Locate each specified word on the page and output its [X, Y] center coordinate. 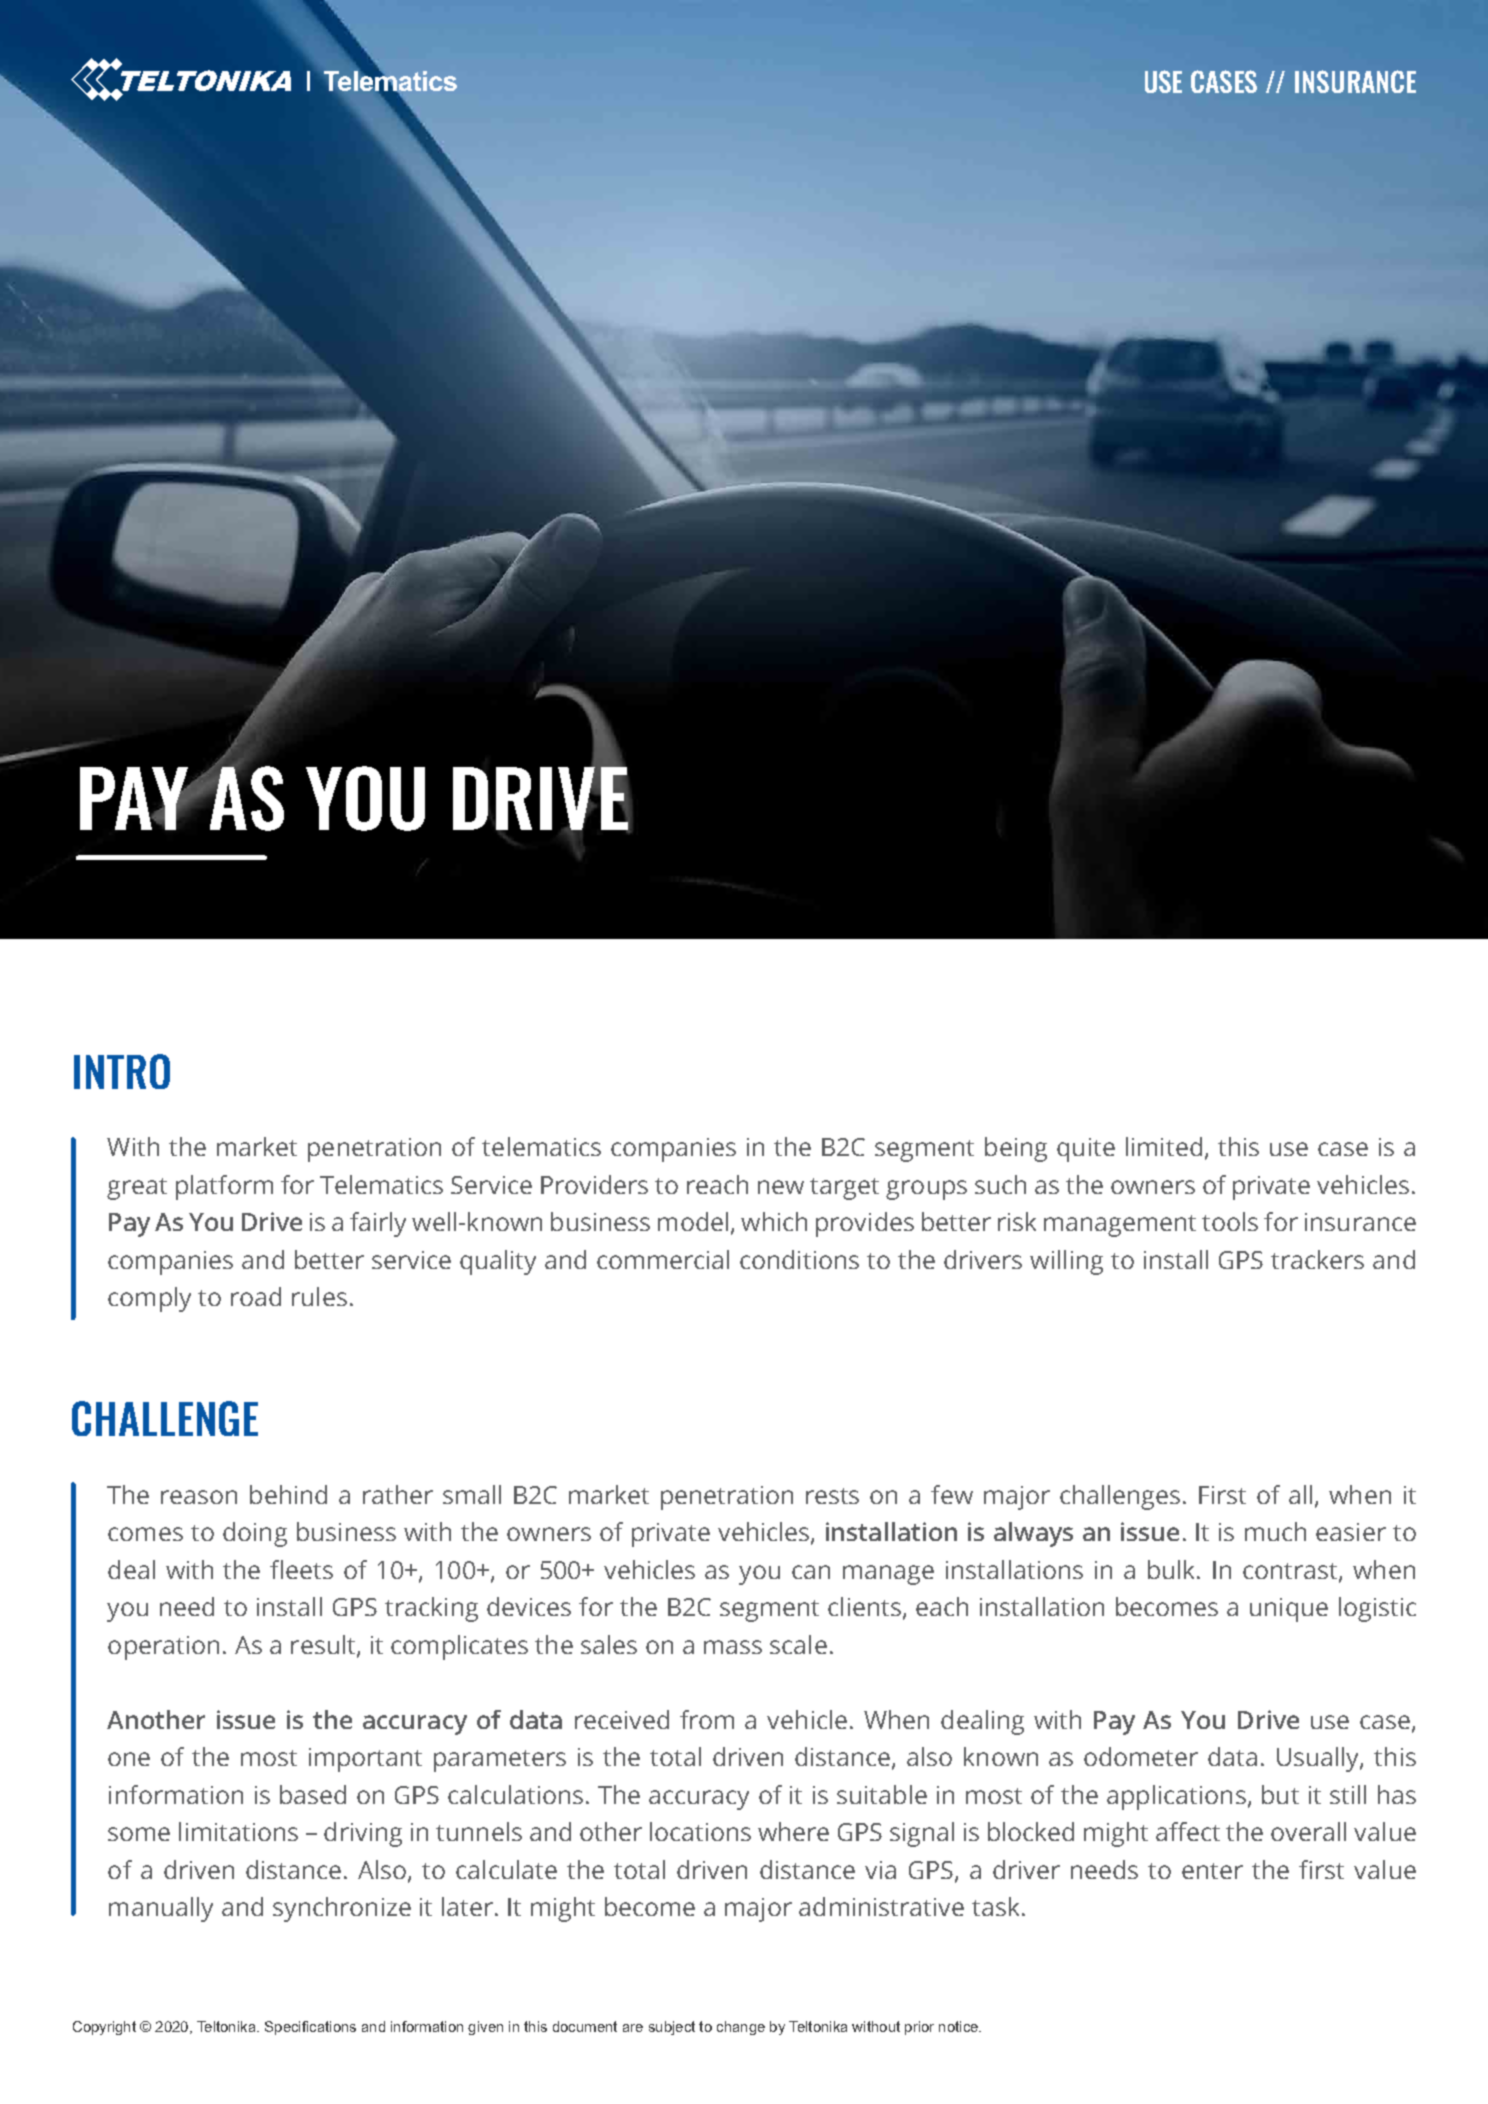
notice [959, 2026]
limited [1164, 1146]
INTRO [122, 1071]
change [741, 2028]
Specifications [310, 2028]
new [781, 1187]
